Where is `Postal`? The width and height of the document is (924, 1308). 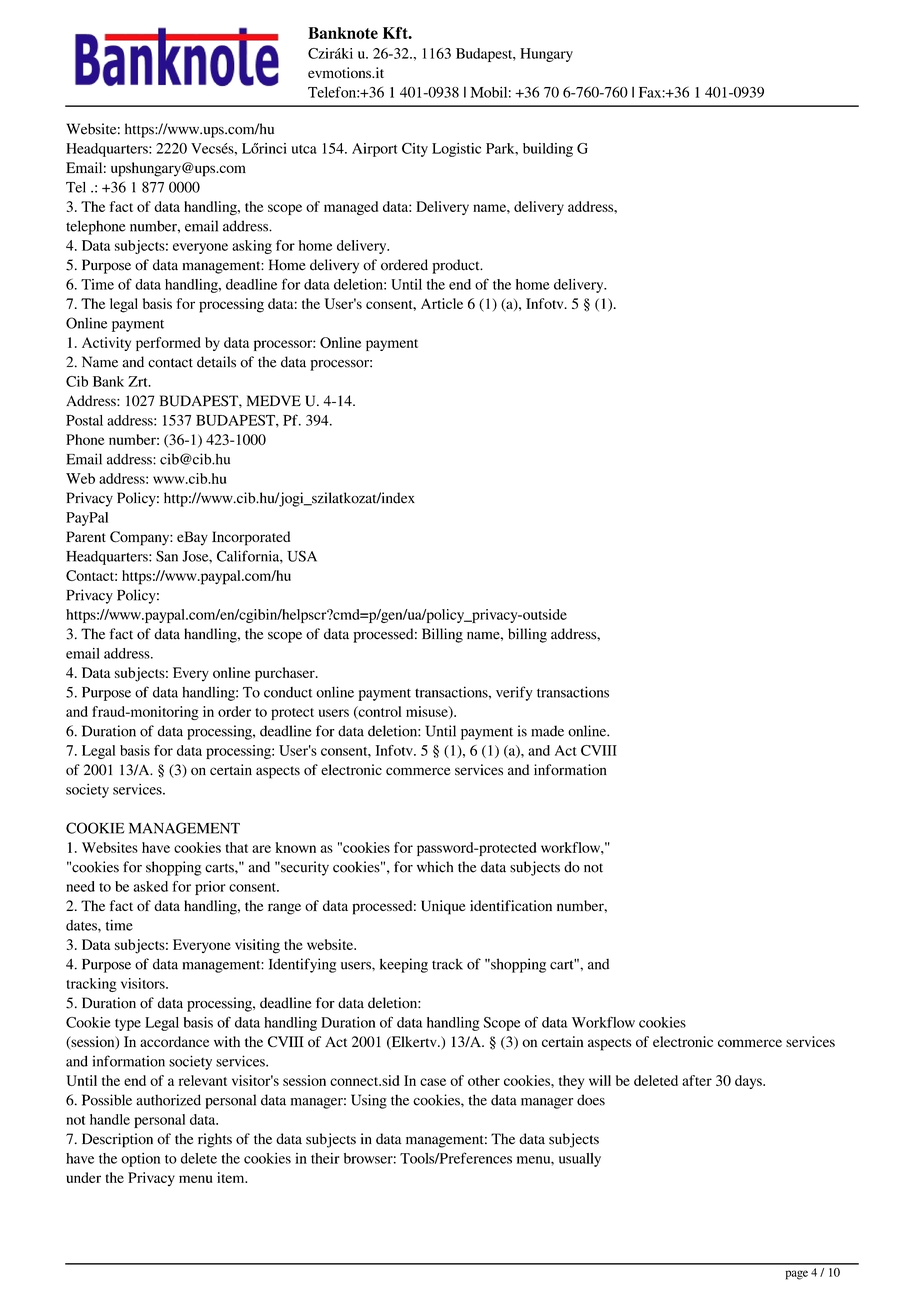
Postal is located at coordinates (84, 420).
